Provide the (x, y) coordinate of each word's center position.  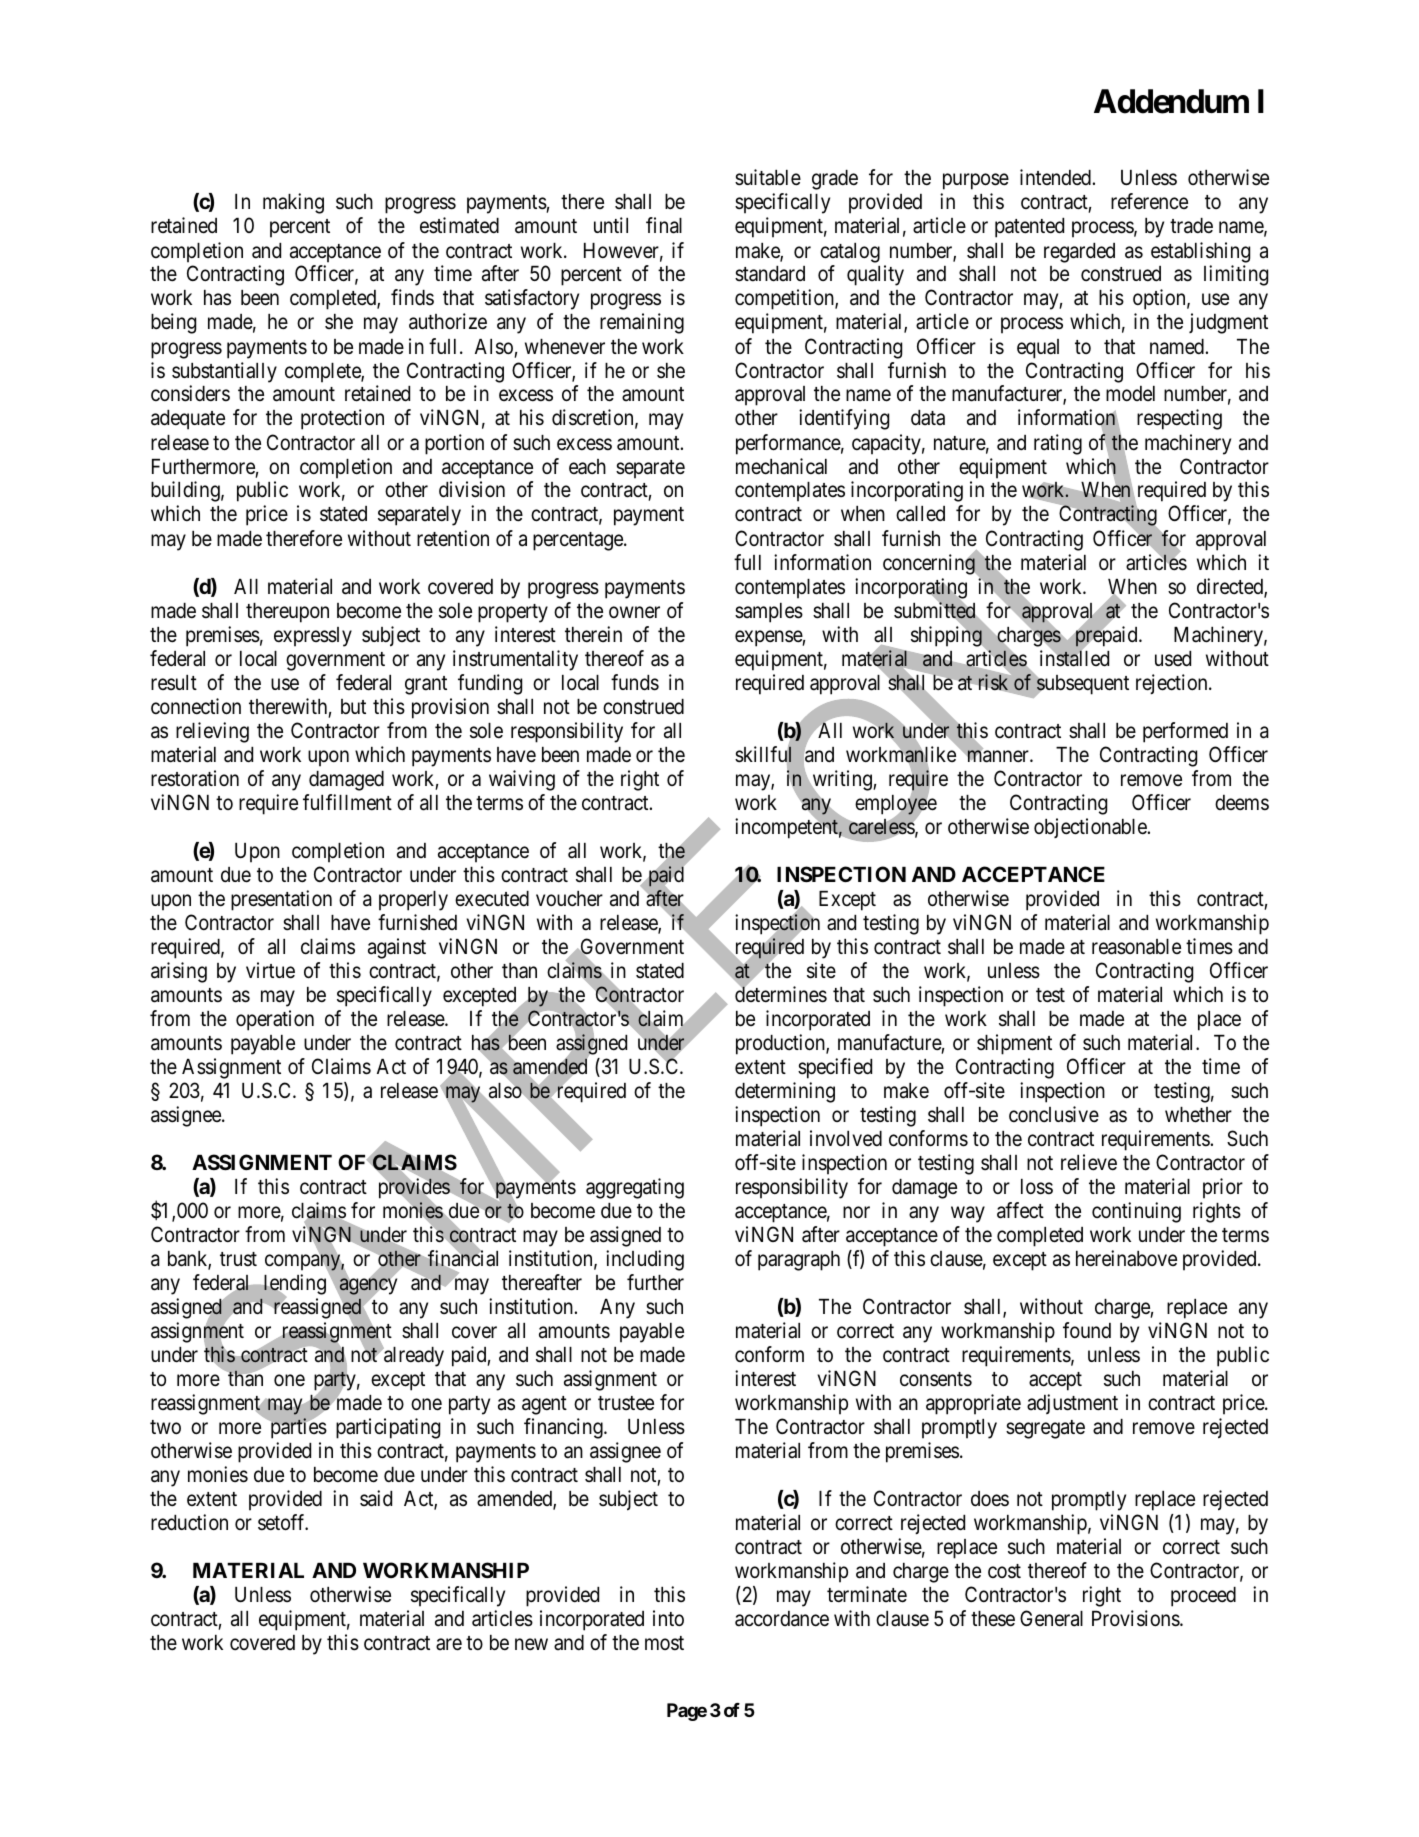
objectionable (1090, 828)
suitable (768, 177)
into (668, 1618)
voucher (569, 899)
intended (1055, 177)
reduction (189, 1522)
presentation (281, 900)
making (293, 203)
